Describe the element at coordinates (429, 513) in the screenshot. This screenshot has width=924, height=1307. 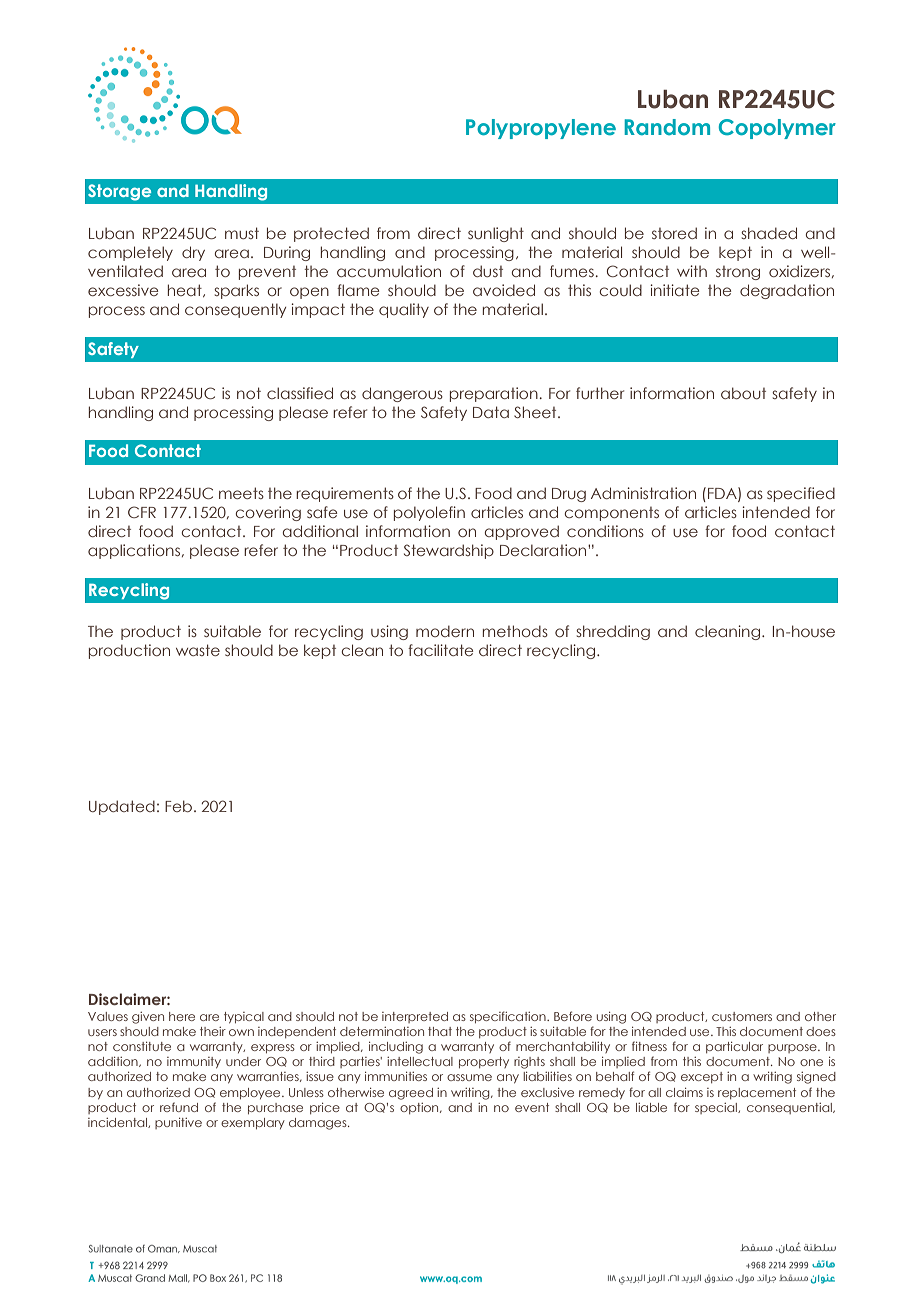
I see `polyolefin` at that location.
